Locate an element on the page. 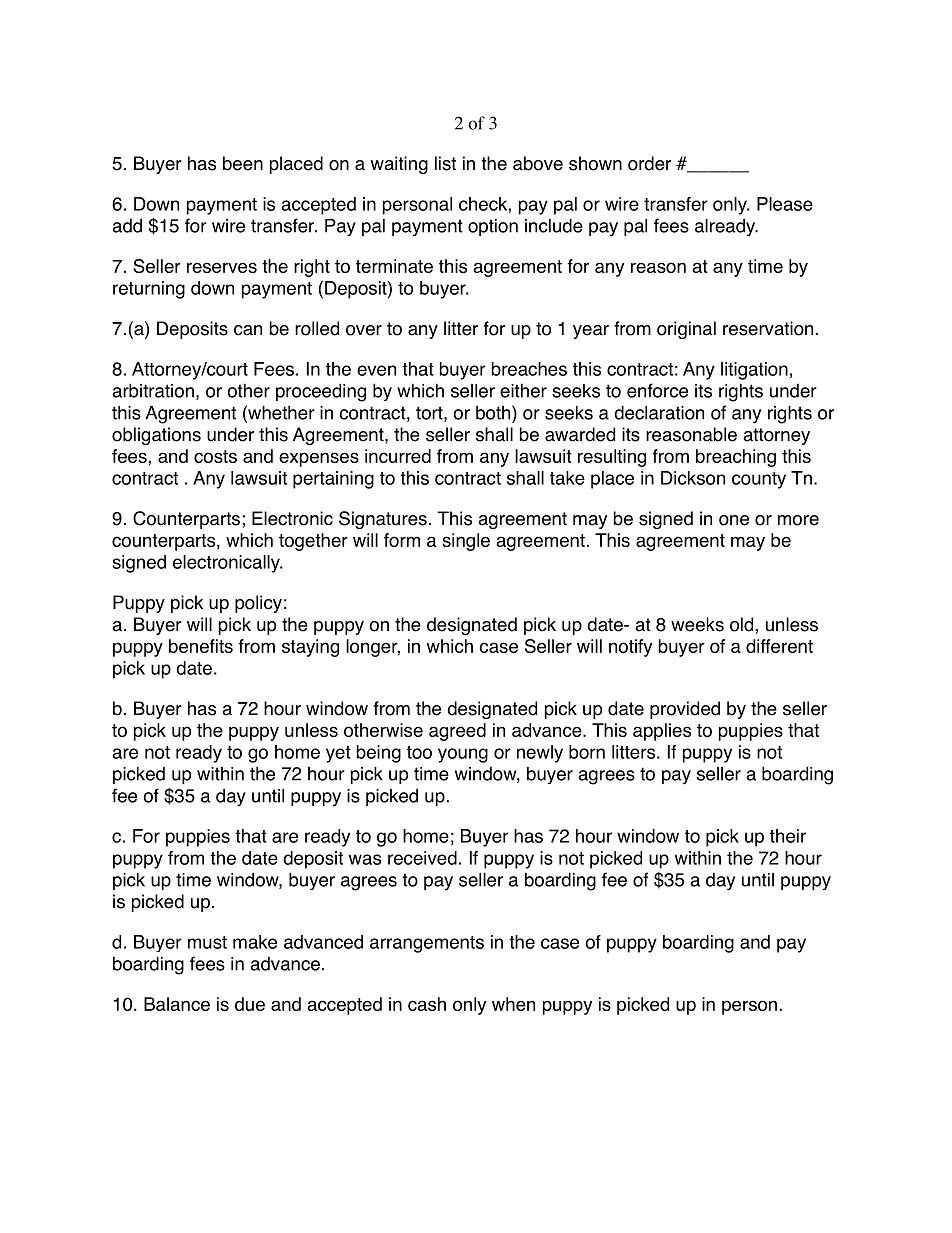 This document has width=952, height=1233. weeks is located at coordinates (697, 624).
